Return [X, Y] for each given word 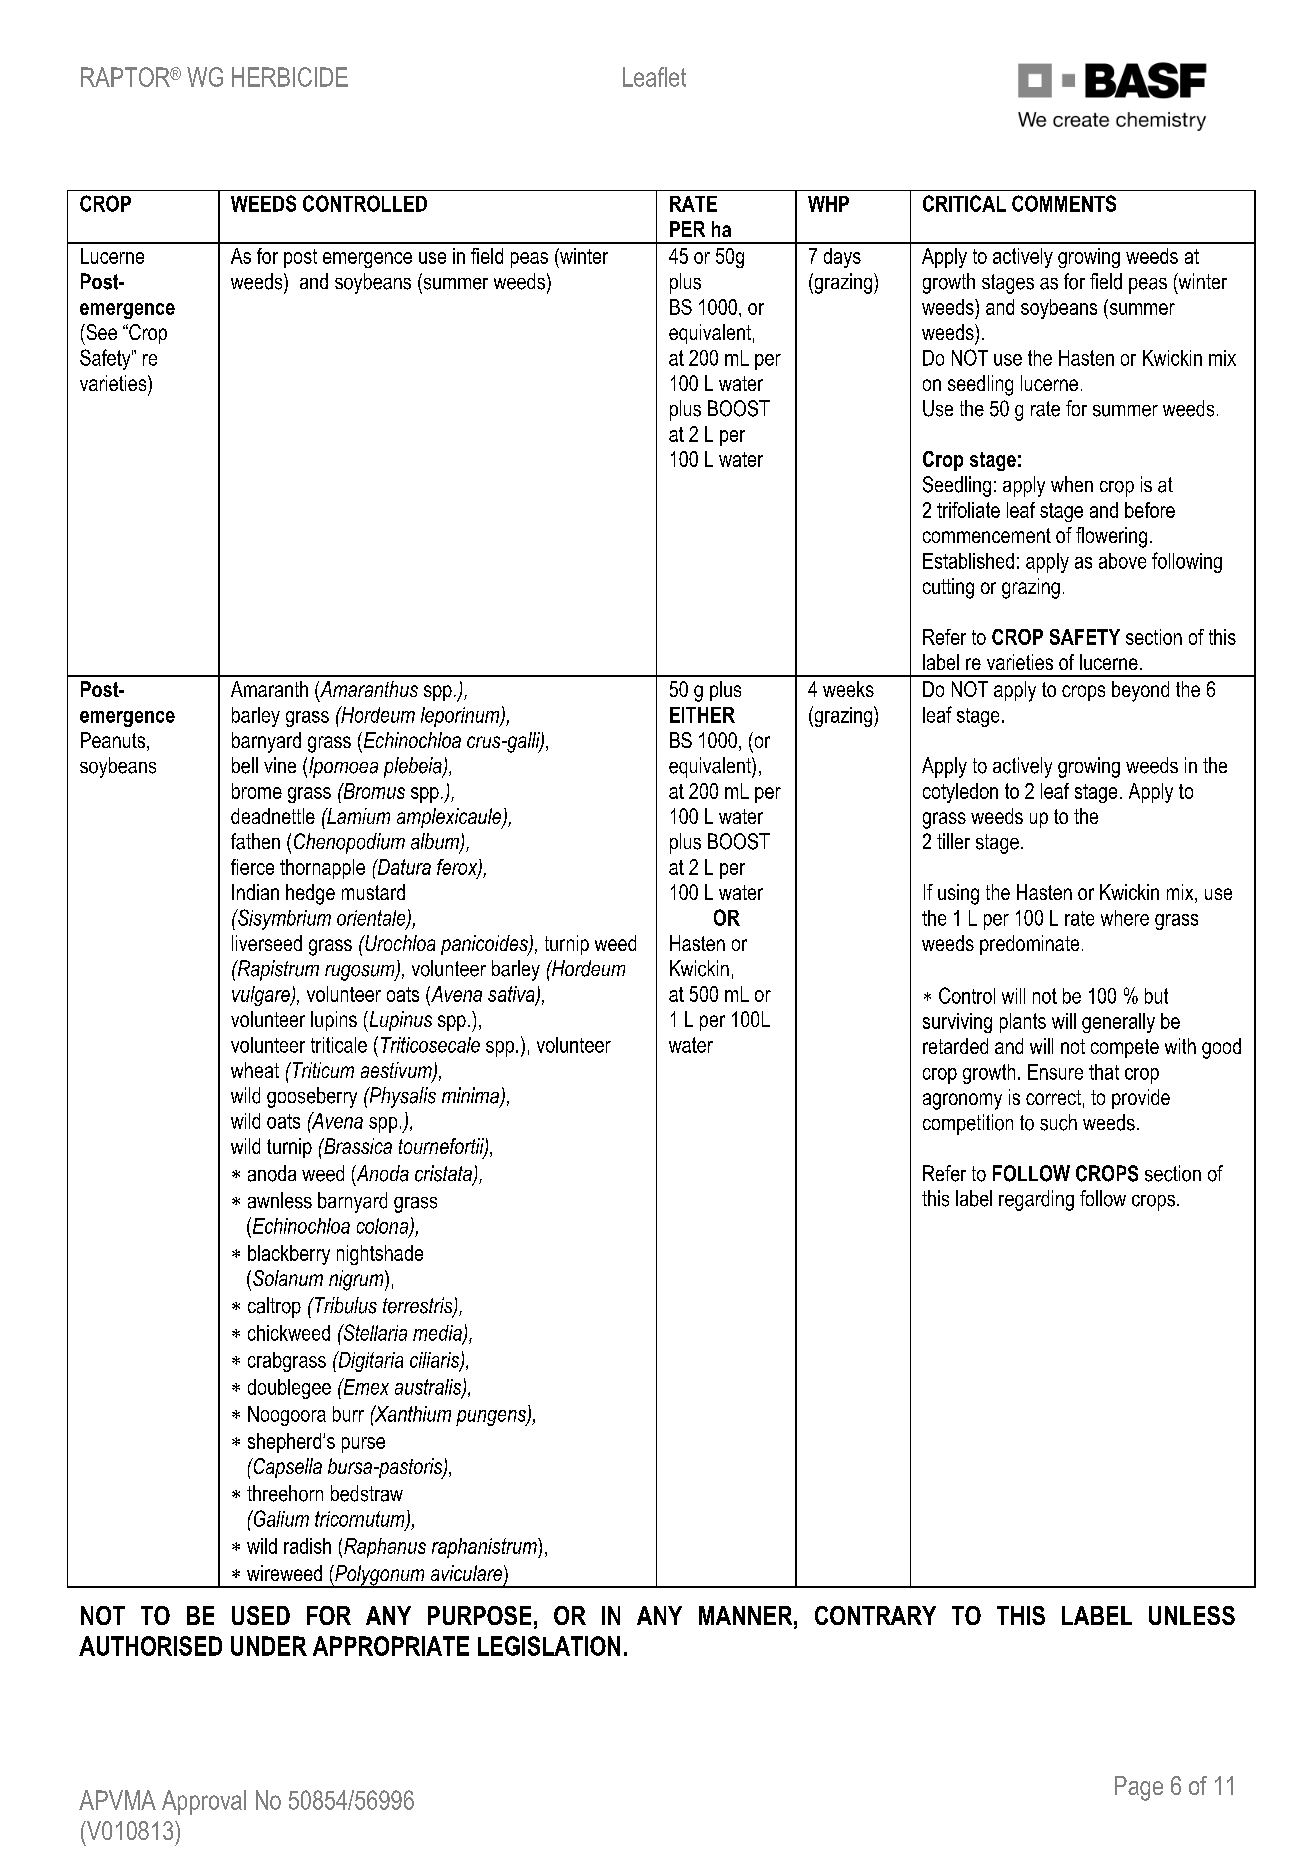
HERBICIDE [290, 77]
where [1125, 918]
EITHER [702, 715]
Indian [255, 892]
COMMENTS [1064, 203]
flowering [1111, 537]
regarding [1036, 1200]
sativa [512, 995]
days [842, 258]
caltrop [274, 1307]
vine [280, 765]
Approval [204, 1802]
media [438, 1334]
